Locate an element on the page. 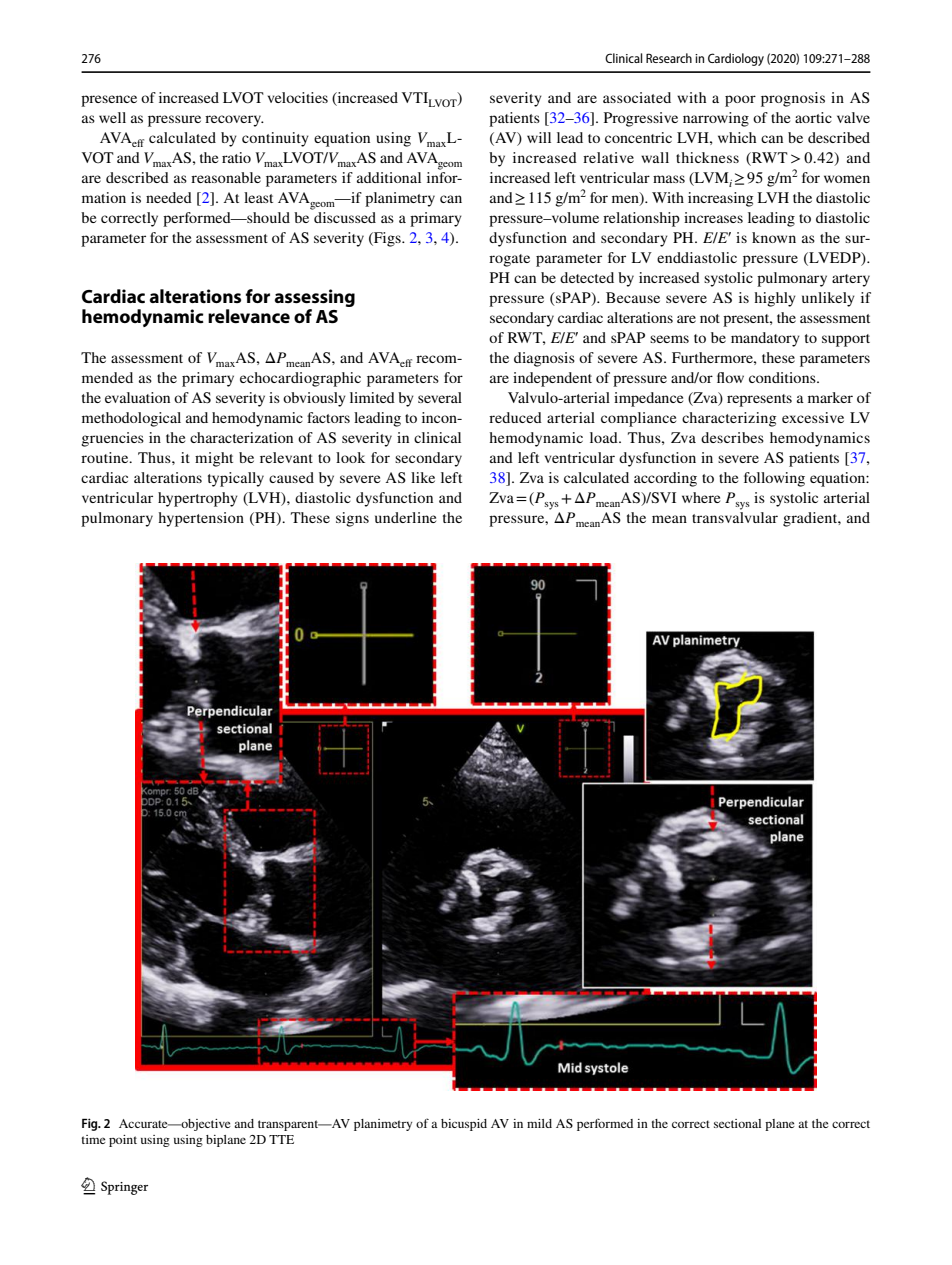  point is located at coordinates (123, 1141).
